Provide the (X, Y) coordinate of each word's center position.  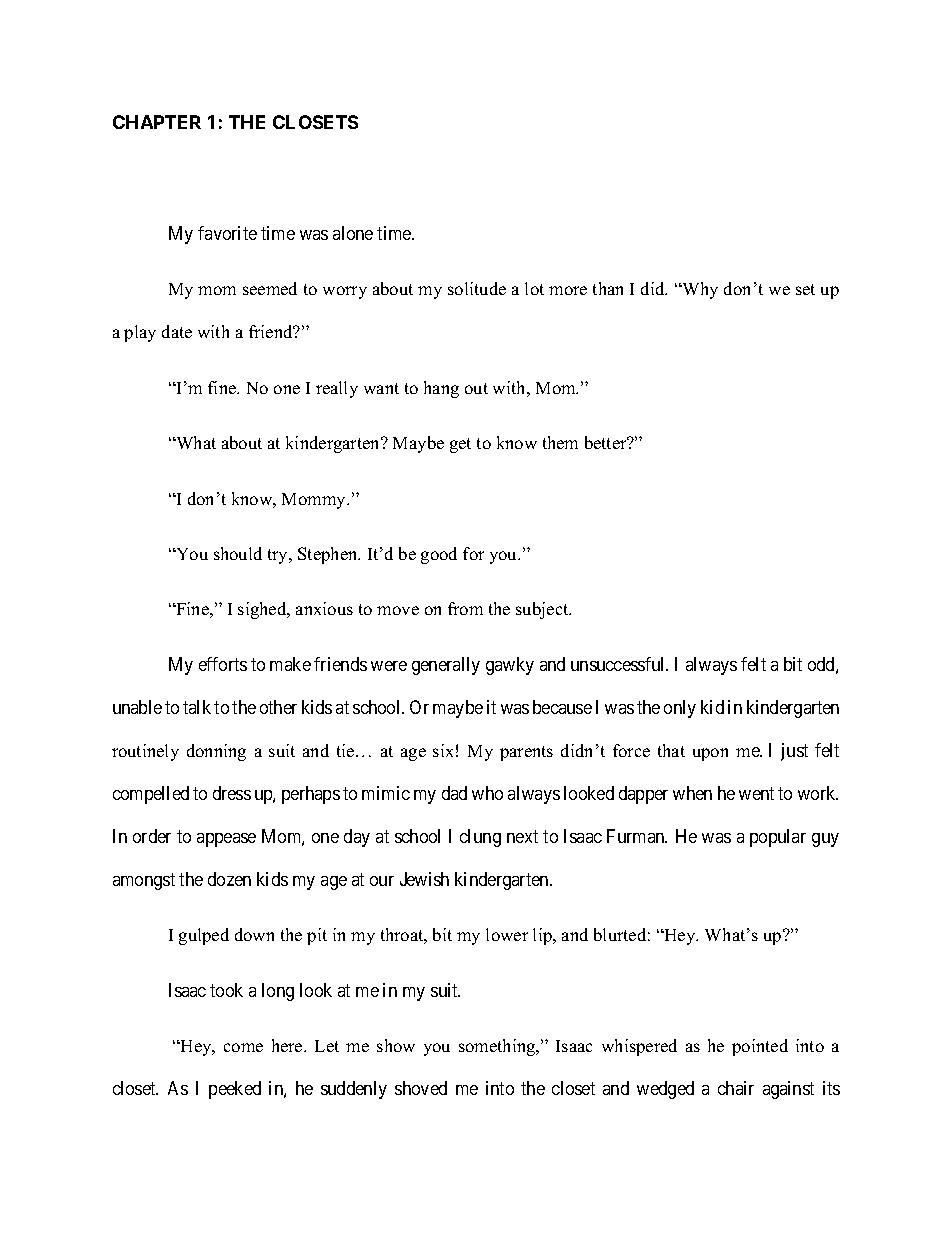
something (498, 1047)
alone (353, 233)
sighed (263, 610)
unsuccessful (619, 664)
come (243, 1047)
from (465, 608)
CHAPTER (157, 122)
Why (699, 290)
